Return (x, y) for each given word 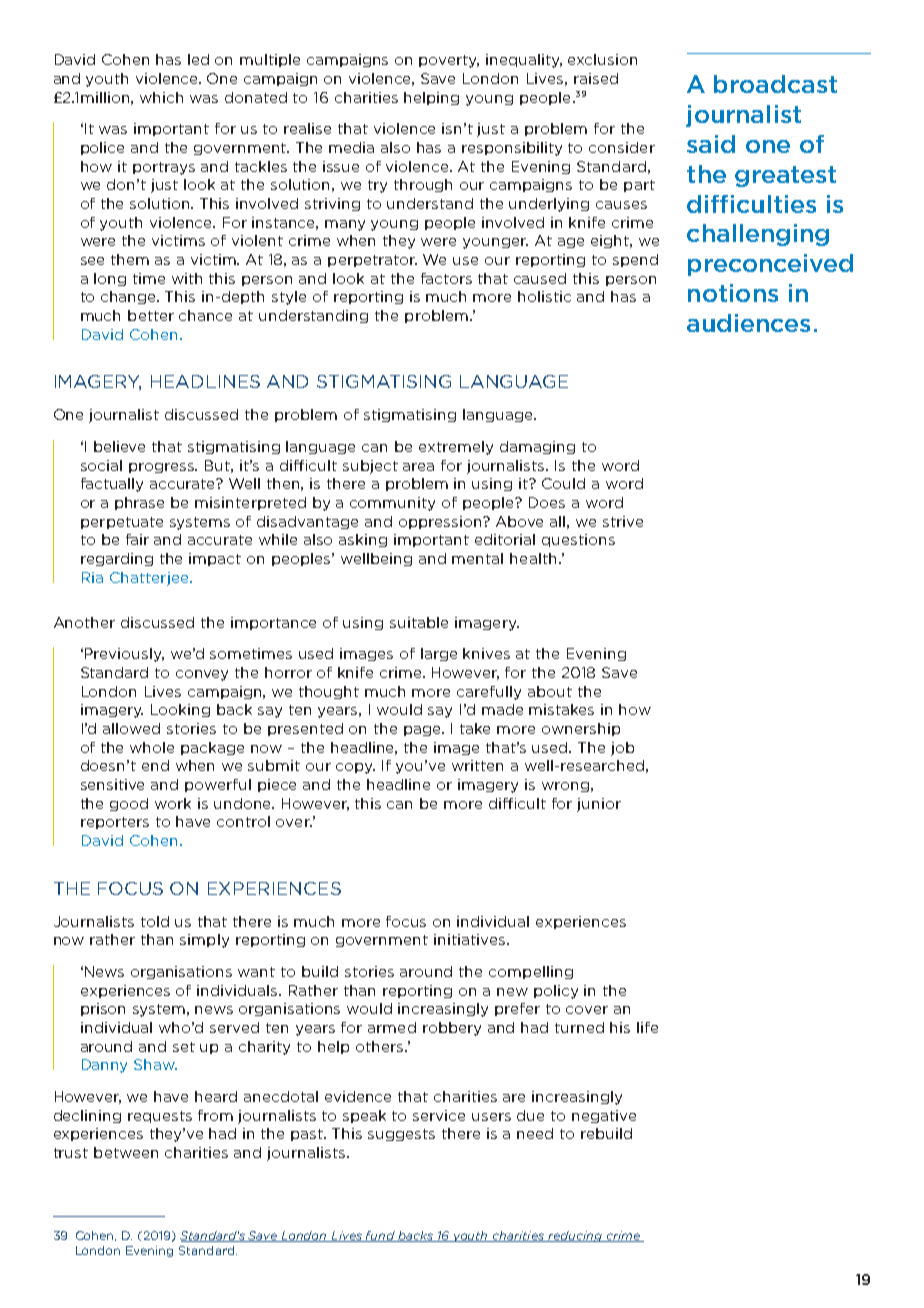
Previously (124, 655)
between (126, 1152)
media (351, 147)
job (622, 749)
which (161, 97)
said (711, 144)
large (439, 654)
